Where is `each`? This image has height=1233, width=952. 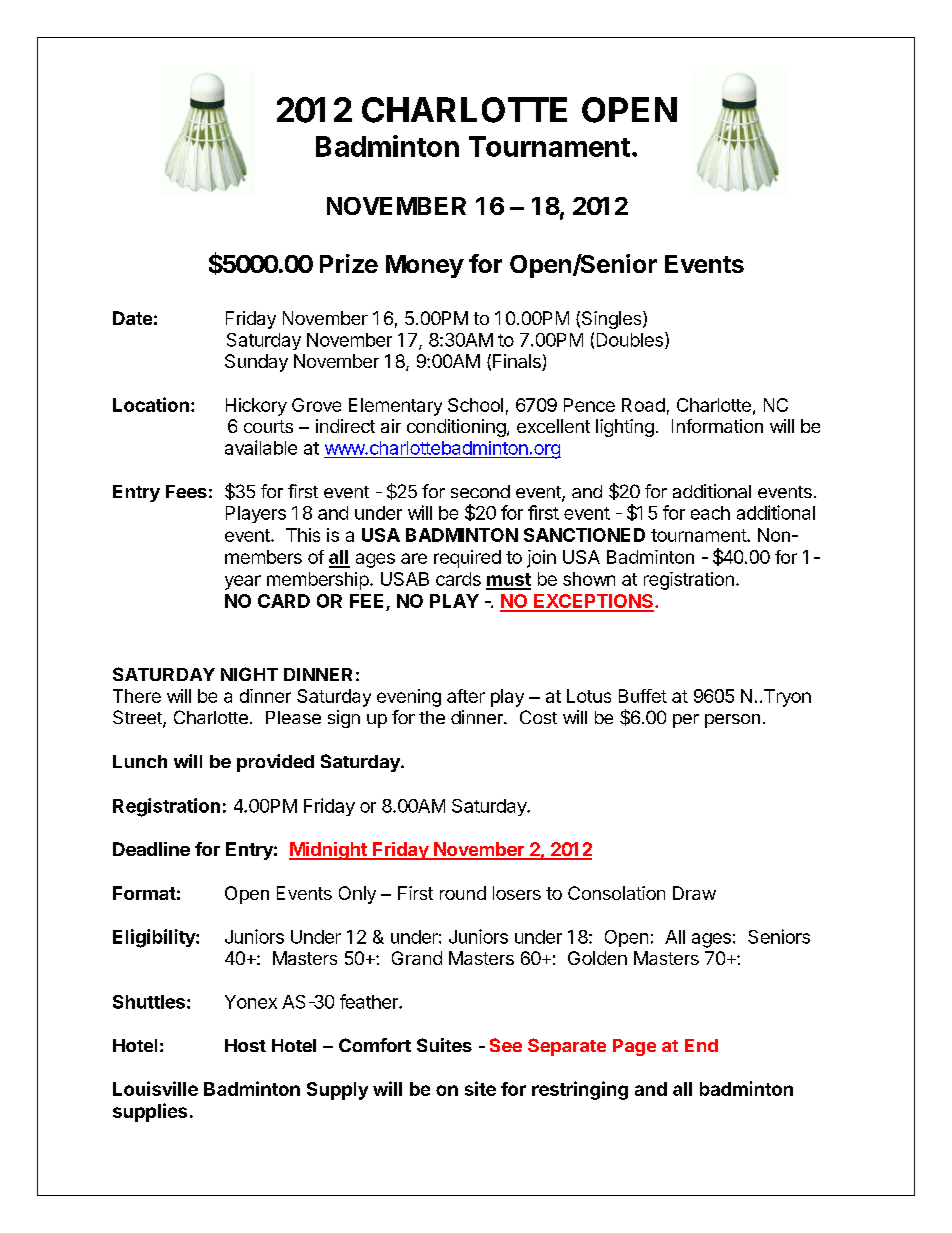
each is located at coordinates (710, 513).
